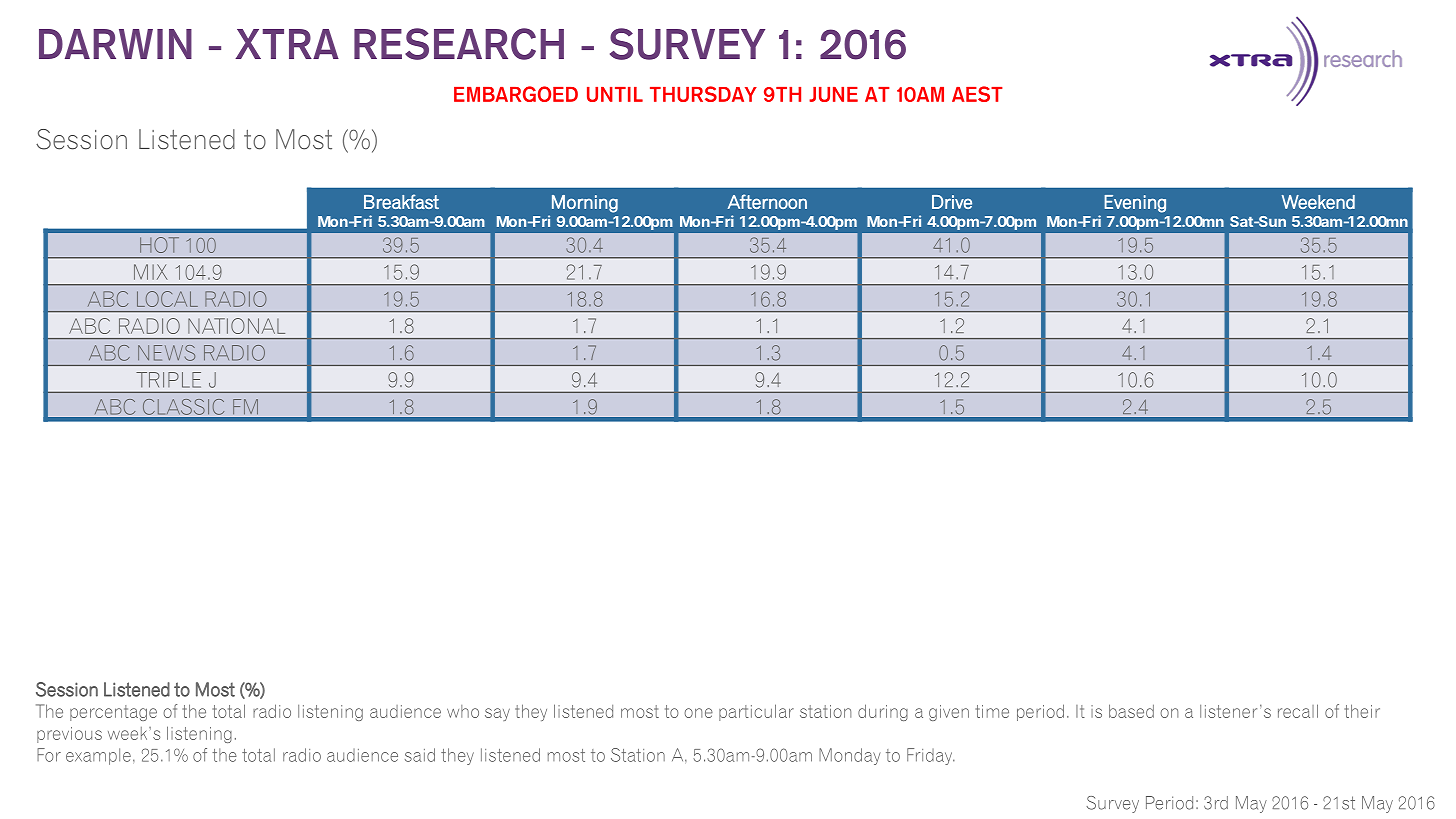 The height and width of the document is (819, 1456). I want to click on percentage, so click(113, 713).
